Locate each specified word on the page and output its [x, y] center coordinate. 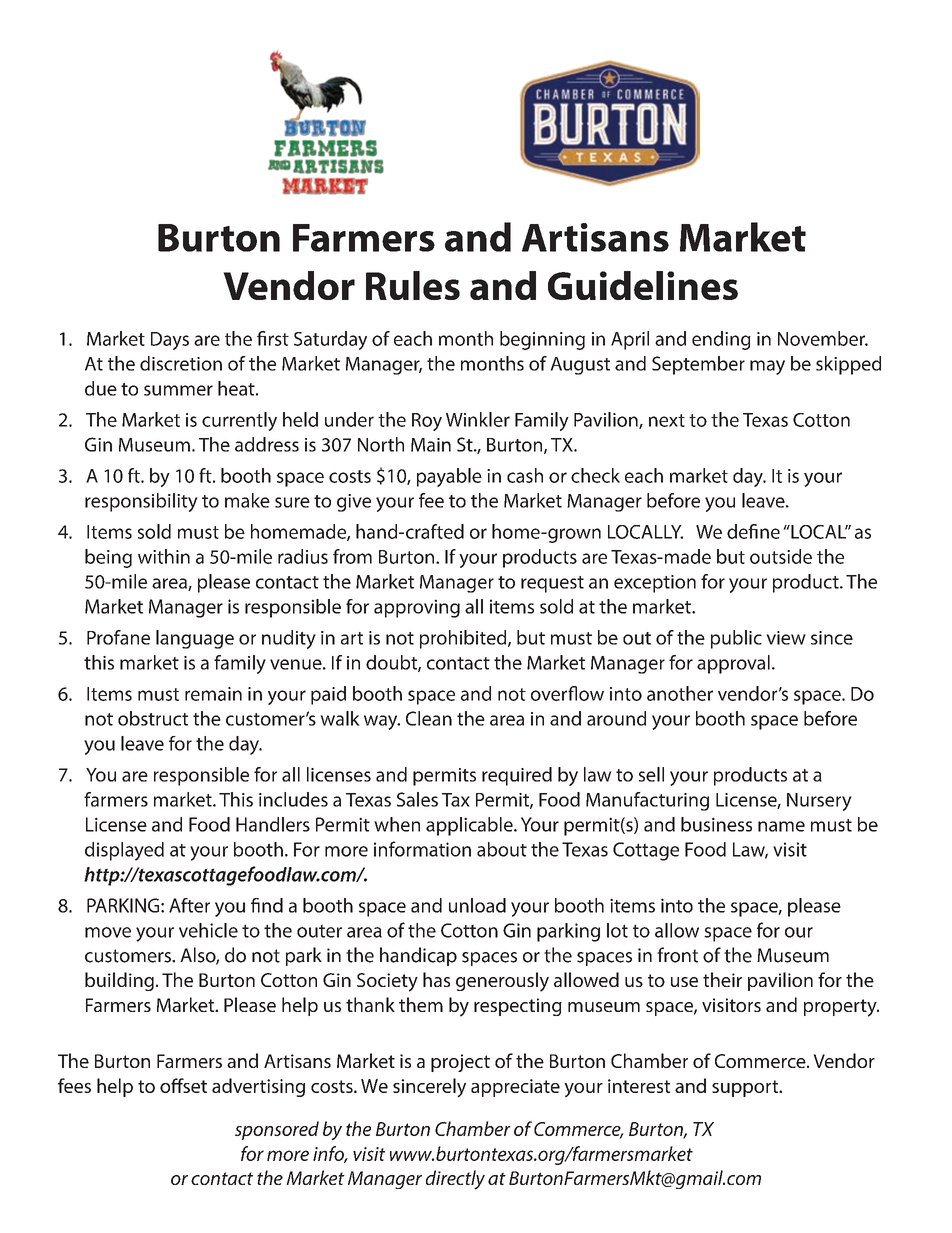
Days [170, 341]
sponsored [277, 1130]
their [722, 979]
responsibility [141, 502]
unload [477, 905]
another [680, 693]
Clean [429, 718]
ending [721, 340]
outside [781, 556]
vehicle [208, 930]
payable [449, 477]
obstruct [153, 718]
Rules [413, 285]
